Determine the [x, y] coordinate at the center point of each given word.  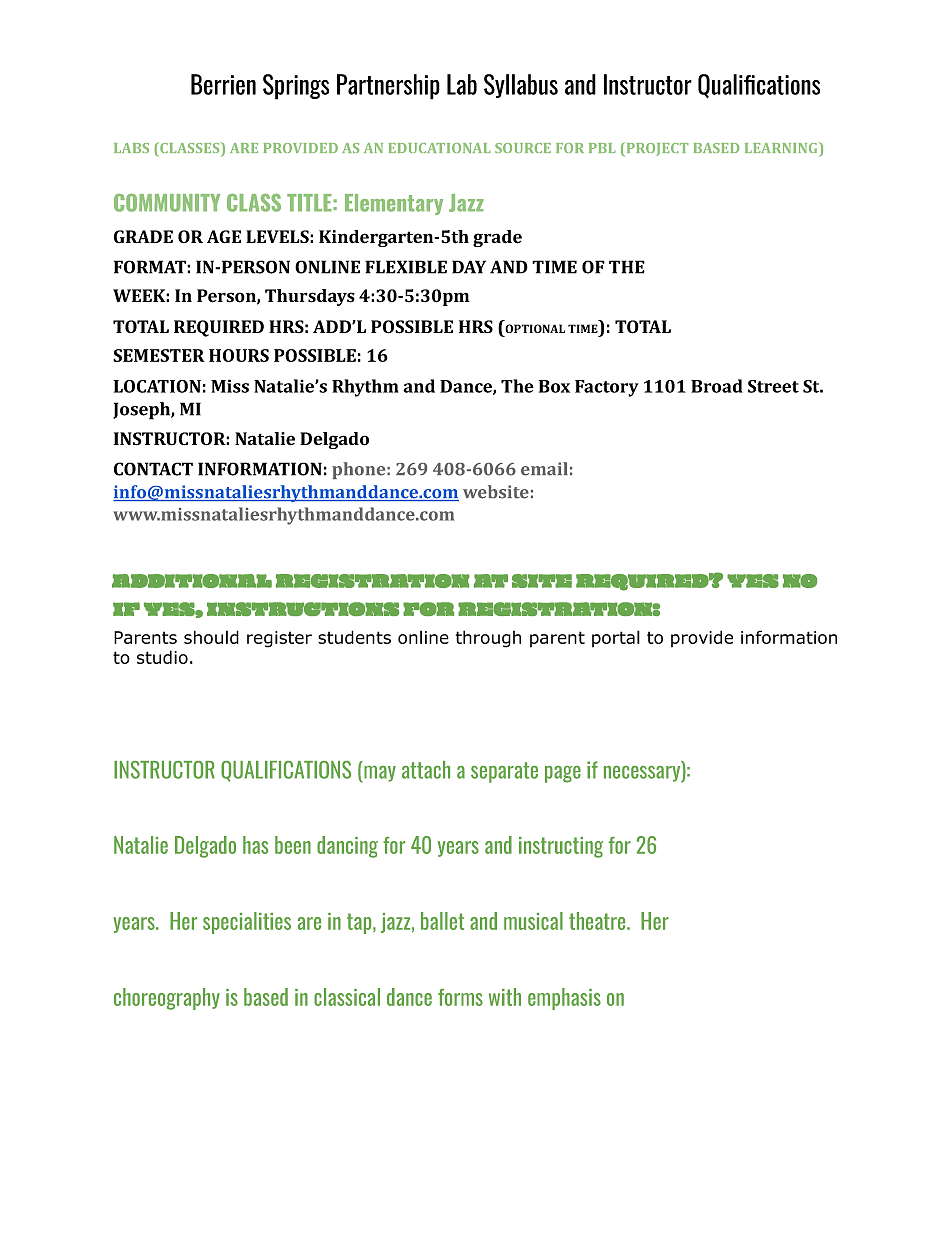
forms [460, 997]
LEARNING [782, 147]
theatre [598, 921]
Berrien [223, 84]
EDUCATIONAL [440, 148]
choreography [167, 999]
